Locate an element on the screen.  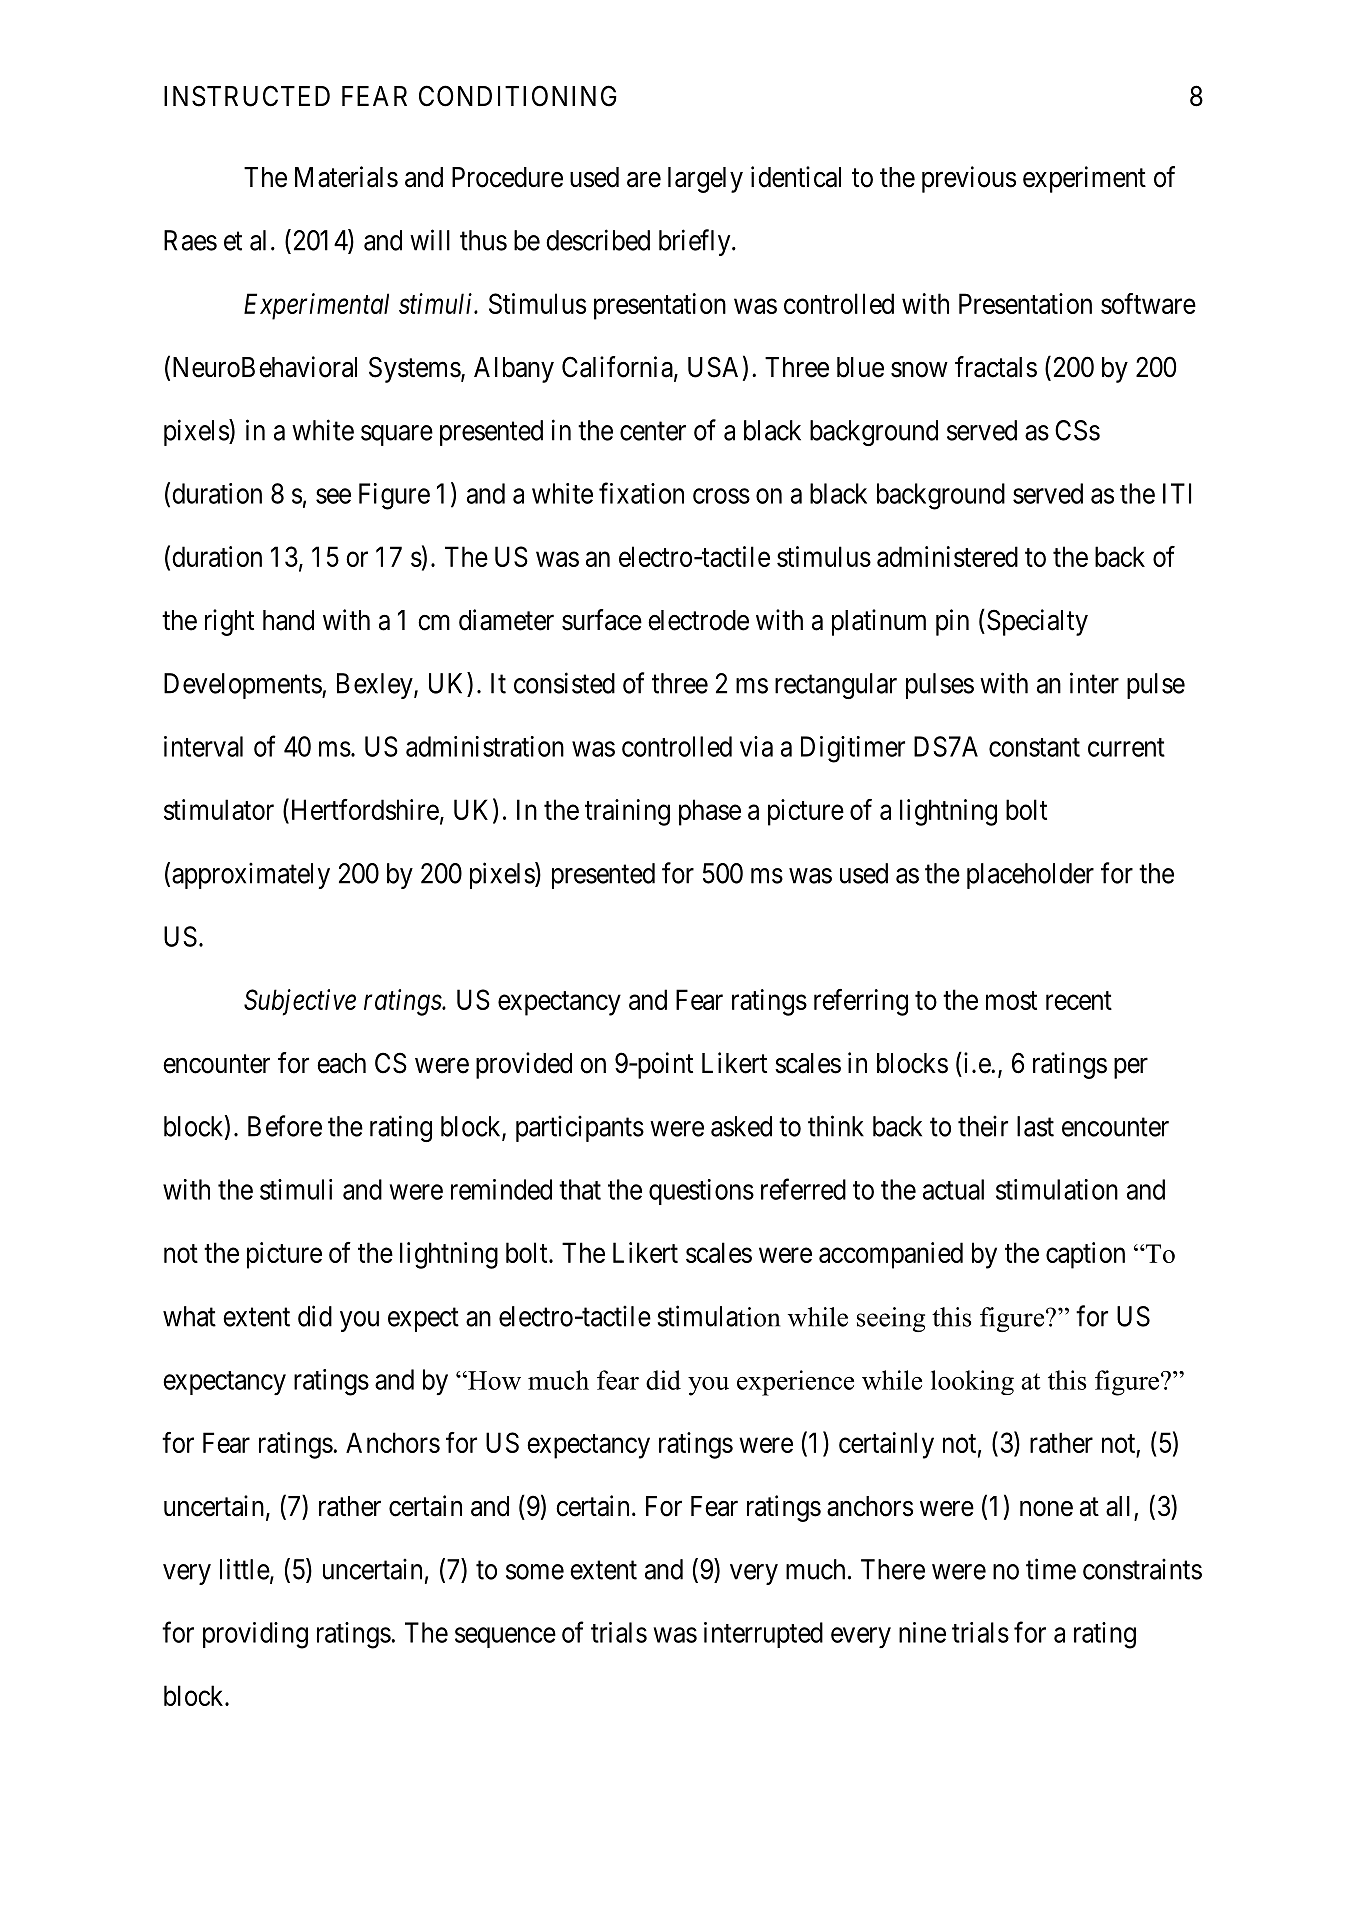
surface is located at coordinates (602, 620).
